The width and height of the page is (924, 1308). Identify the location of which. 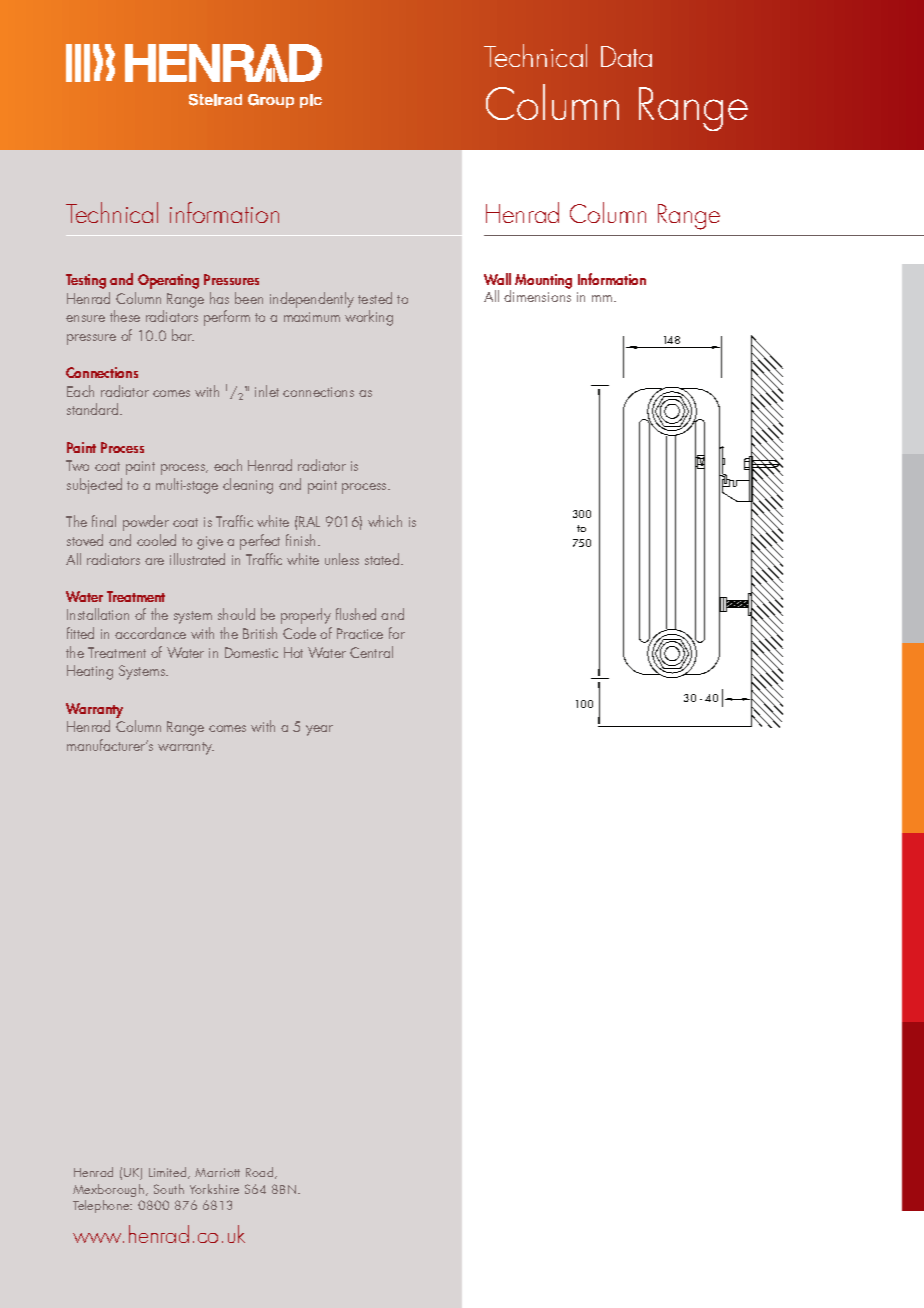
(385, 521).
